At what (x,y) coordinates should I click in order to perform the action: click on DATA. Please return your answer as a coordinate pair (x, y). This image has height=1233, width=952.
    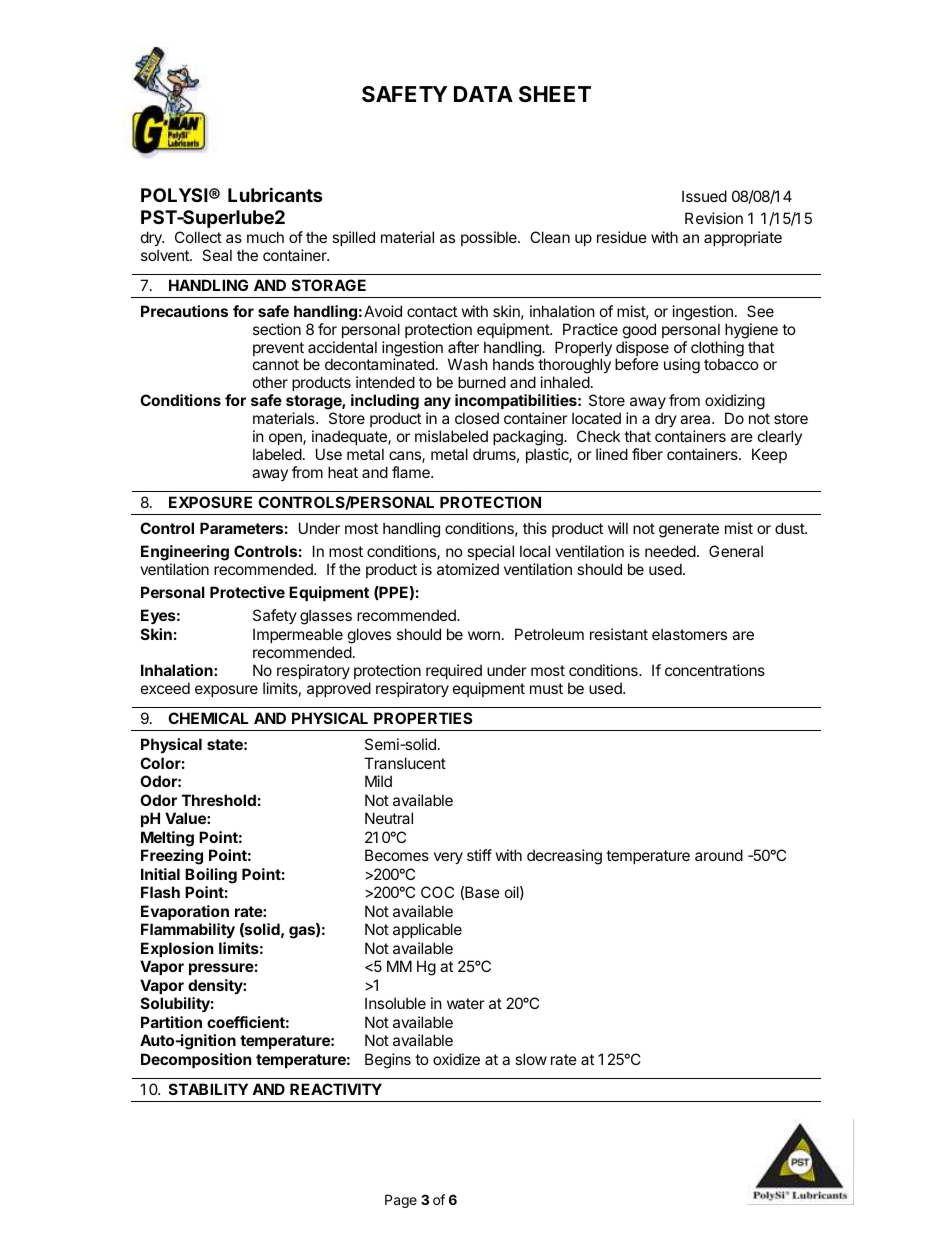
    Looking at the image, I should click on (483, 94).
